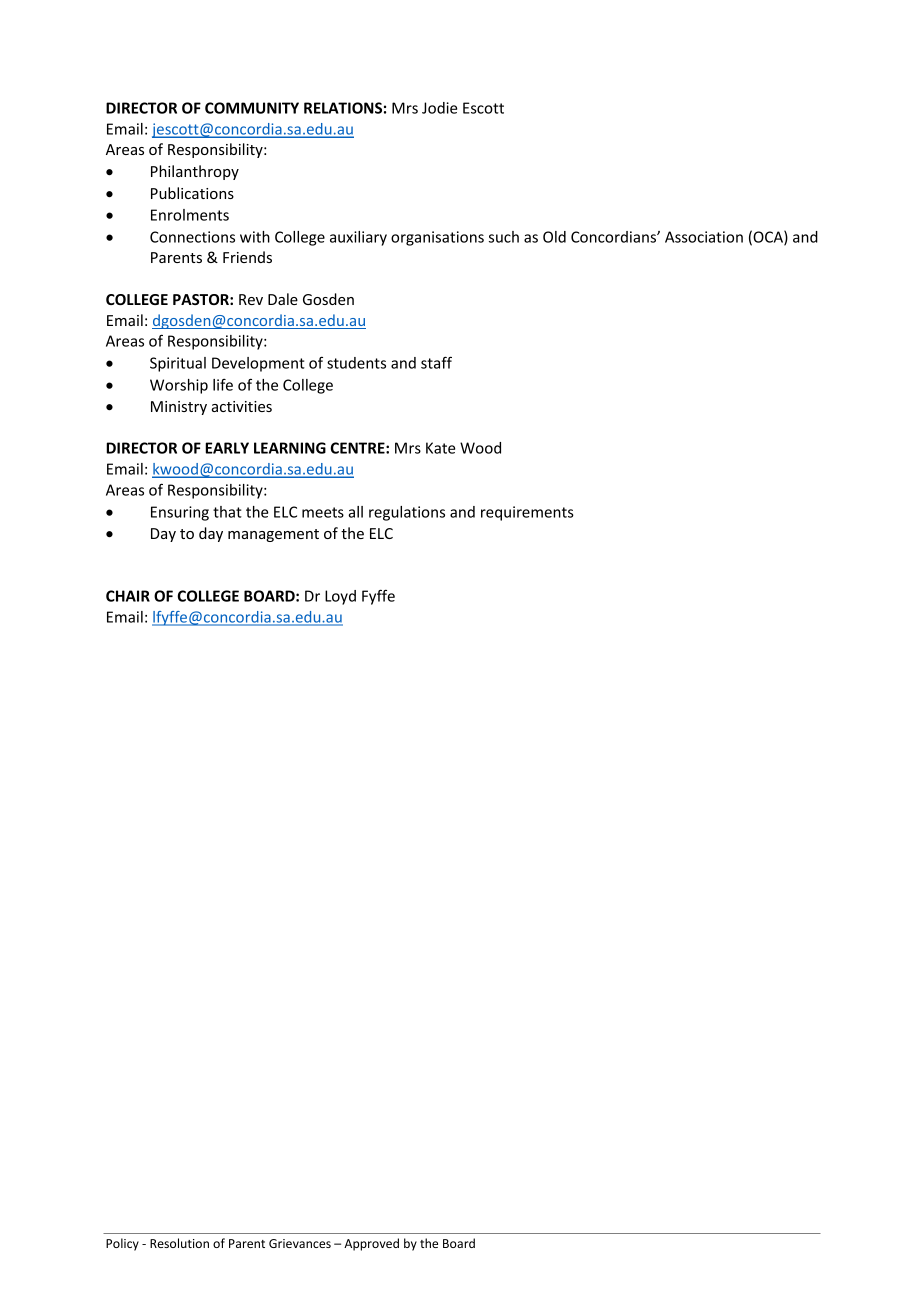  What do you see at coordinates (340, 597) in the document?
I see `Loyd` at bounding box center [340, 597].
